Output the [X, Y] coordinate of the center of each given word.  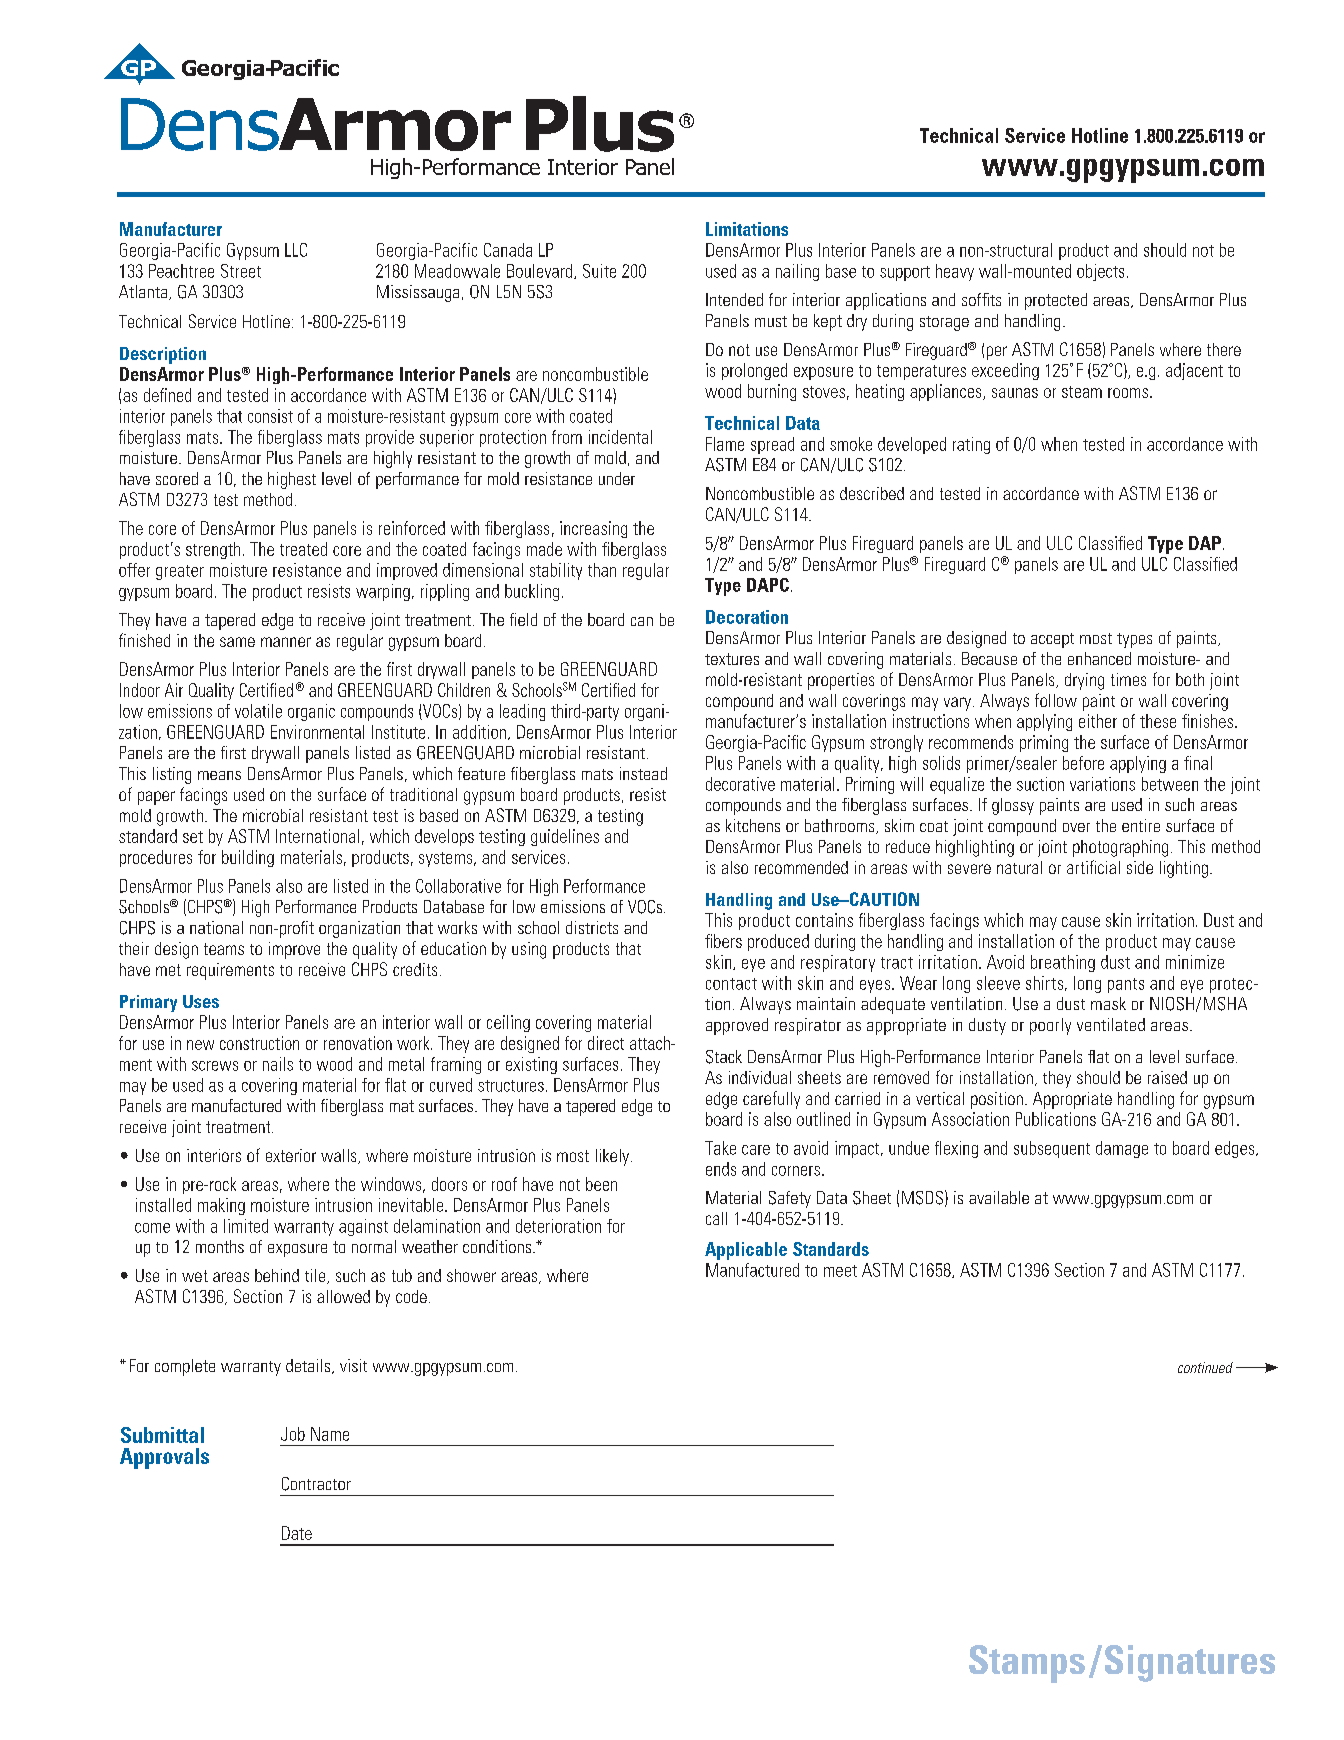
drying [1084, 681]
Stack [724, 1057]
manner [286, 642]
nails [278, 1064]
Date [297, 1533]
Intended [734, 299]
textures [732, 659]
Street [241, 271]
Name [330, 1434]
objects [1100, 272]
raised [1167, 1077]
